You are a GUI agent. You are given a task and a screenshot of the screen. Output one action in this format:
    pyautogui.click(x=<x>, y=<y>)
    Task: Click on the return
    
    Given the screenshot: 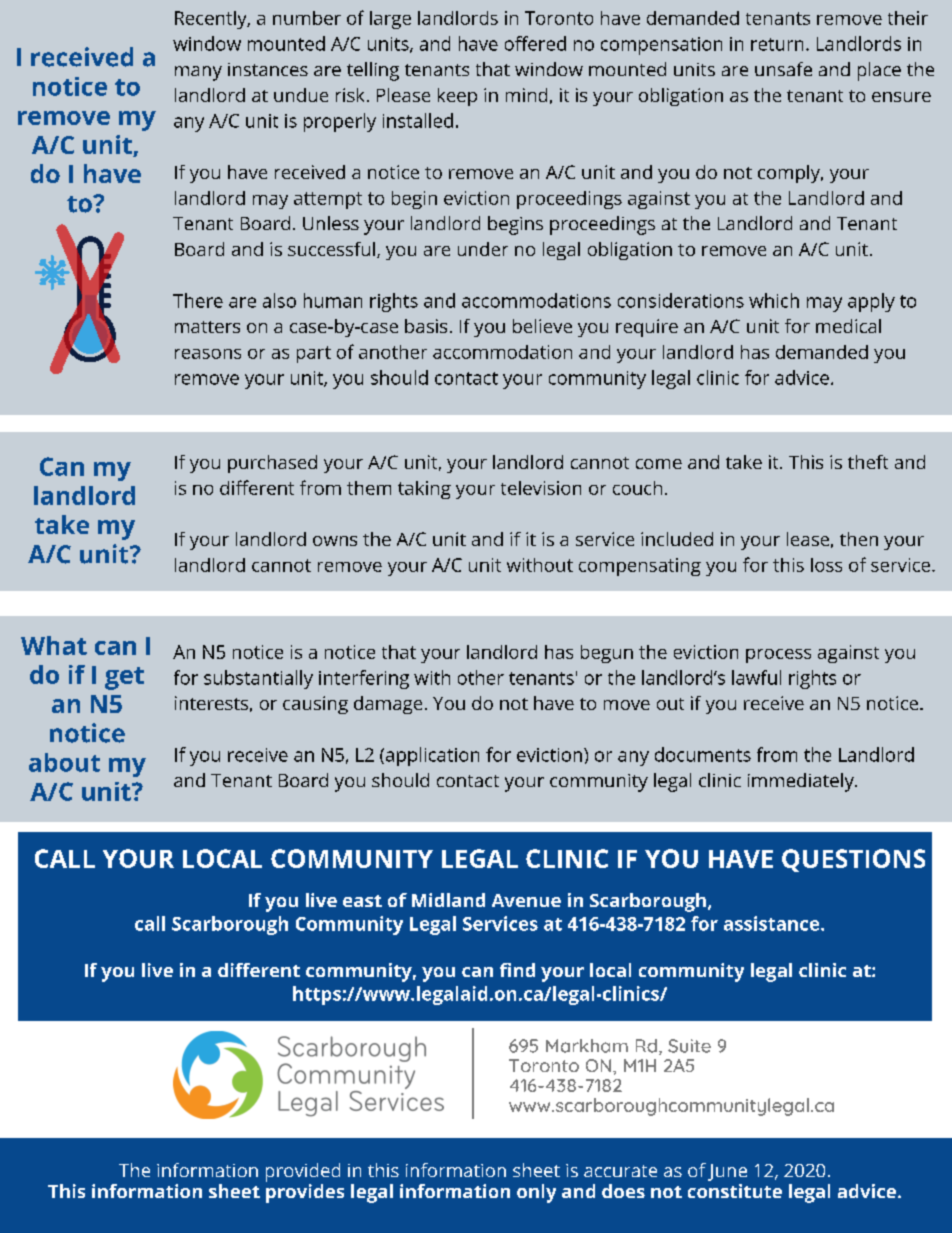 What is the action you would take?
    pyautogui.click(x=777, y=44)
